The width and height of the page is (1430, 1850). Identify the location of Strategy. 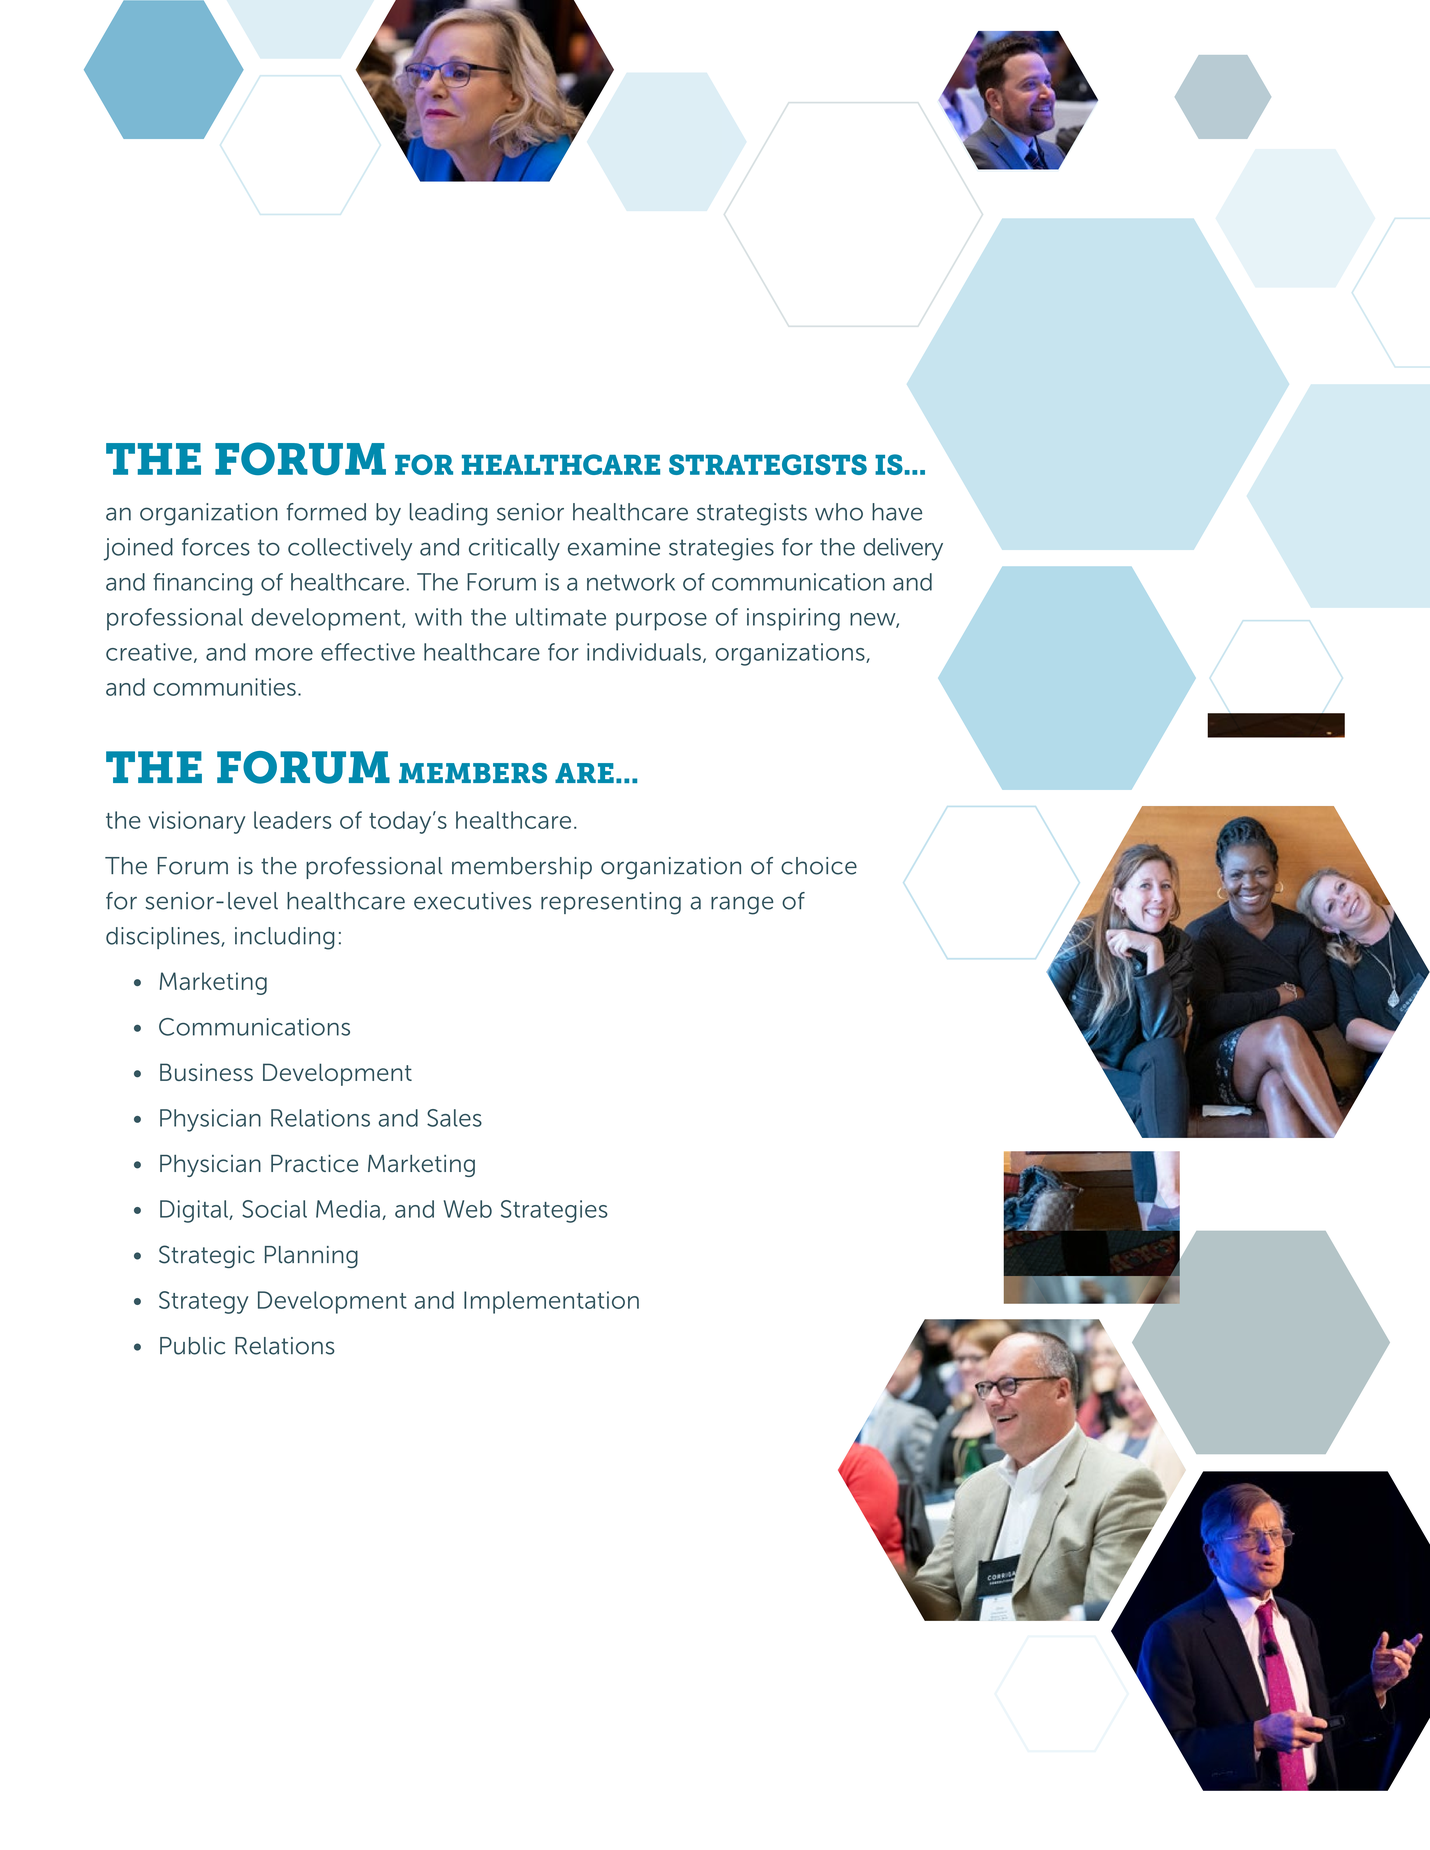
(203, 1302).
